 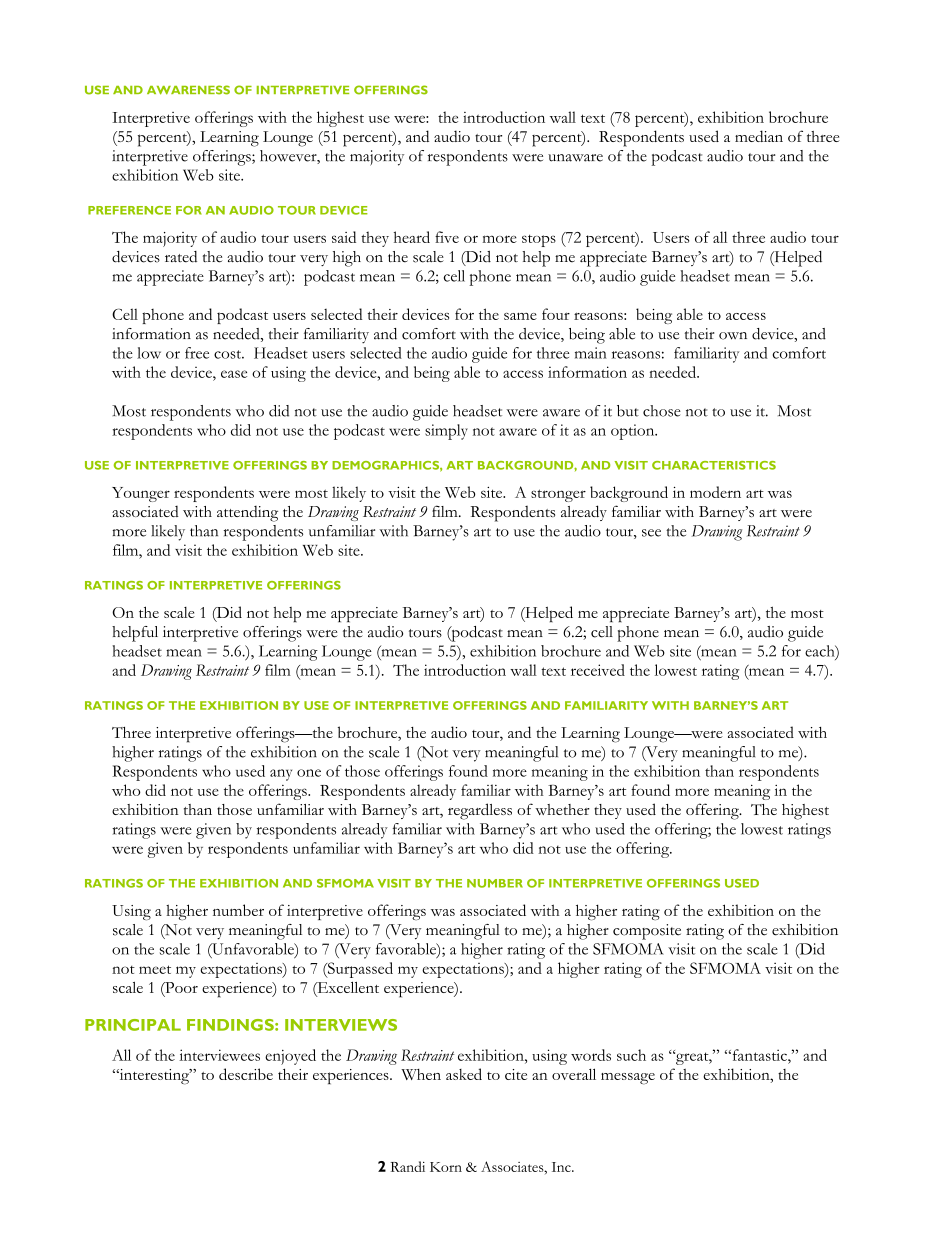 I want to click on PREFERENCE, so click(x=129, y=210).
